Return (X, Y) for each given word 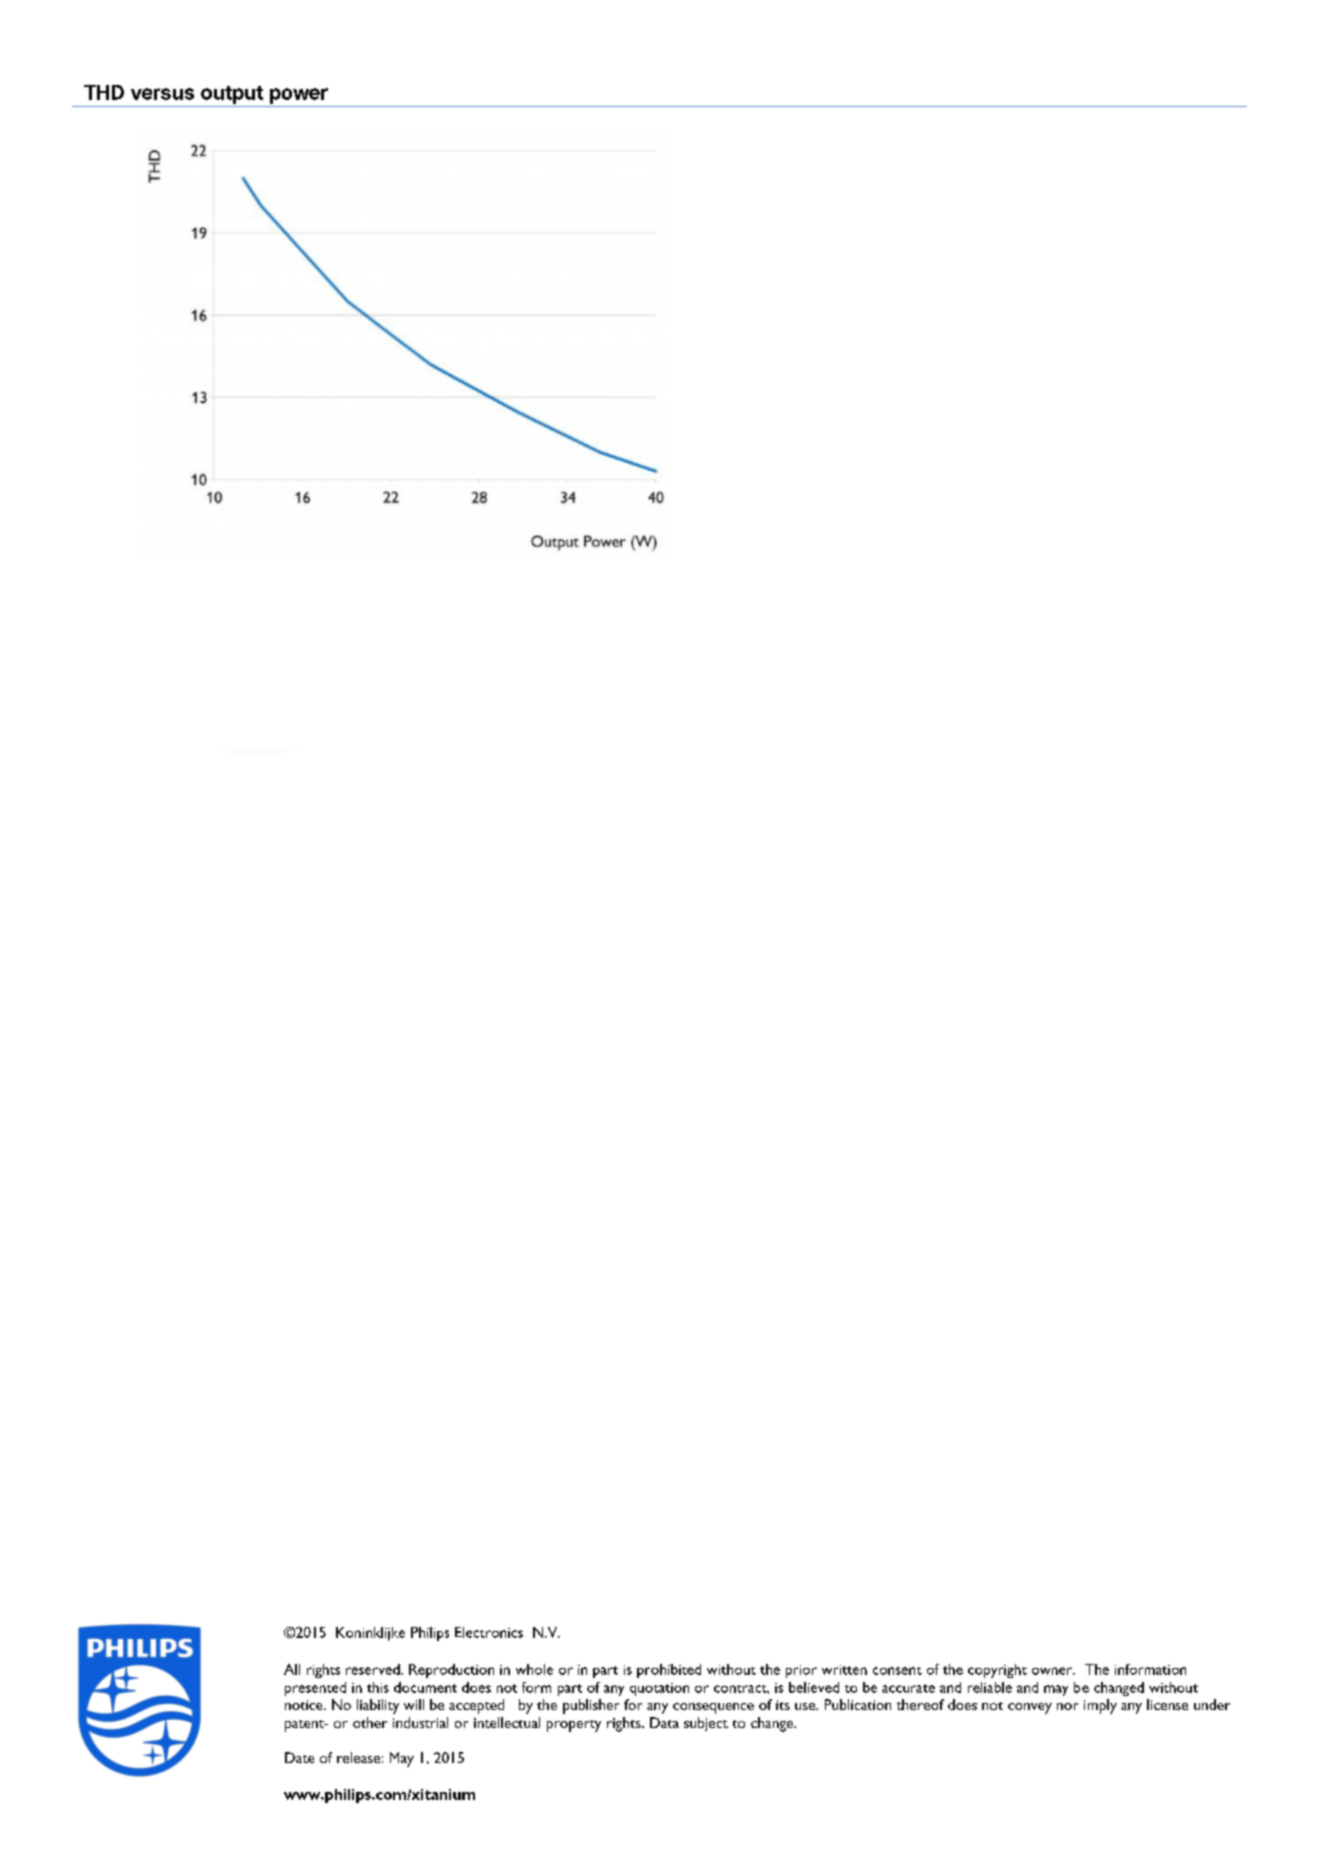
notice (305, 1705)
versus (162, 94)
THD (104, 92)
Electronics (489, 1632)
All (292, 1669)
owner (1053, 1671)
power (299, 96)
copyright (997, 1671)
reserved (374, 1669)
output (232, 95)
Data (664, 1722)
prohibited (669, 1671)
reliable (990, 1687)
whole (534, 1669)
